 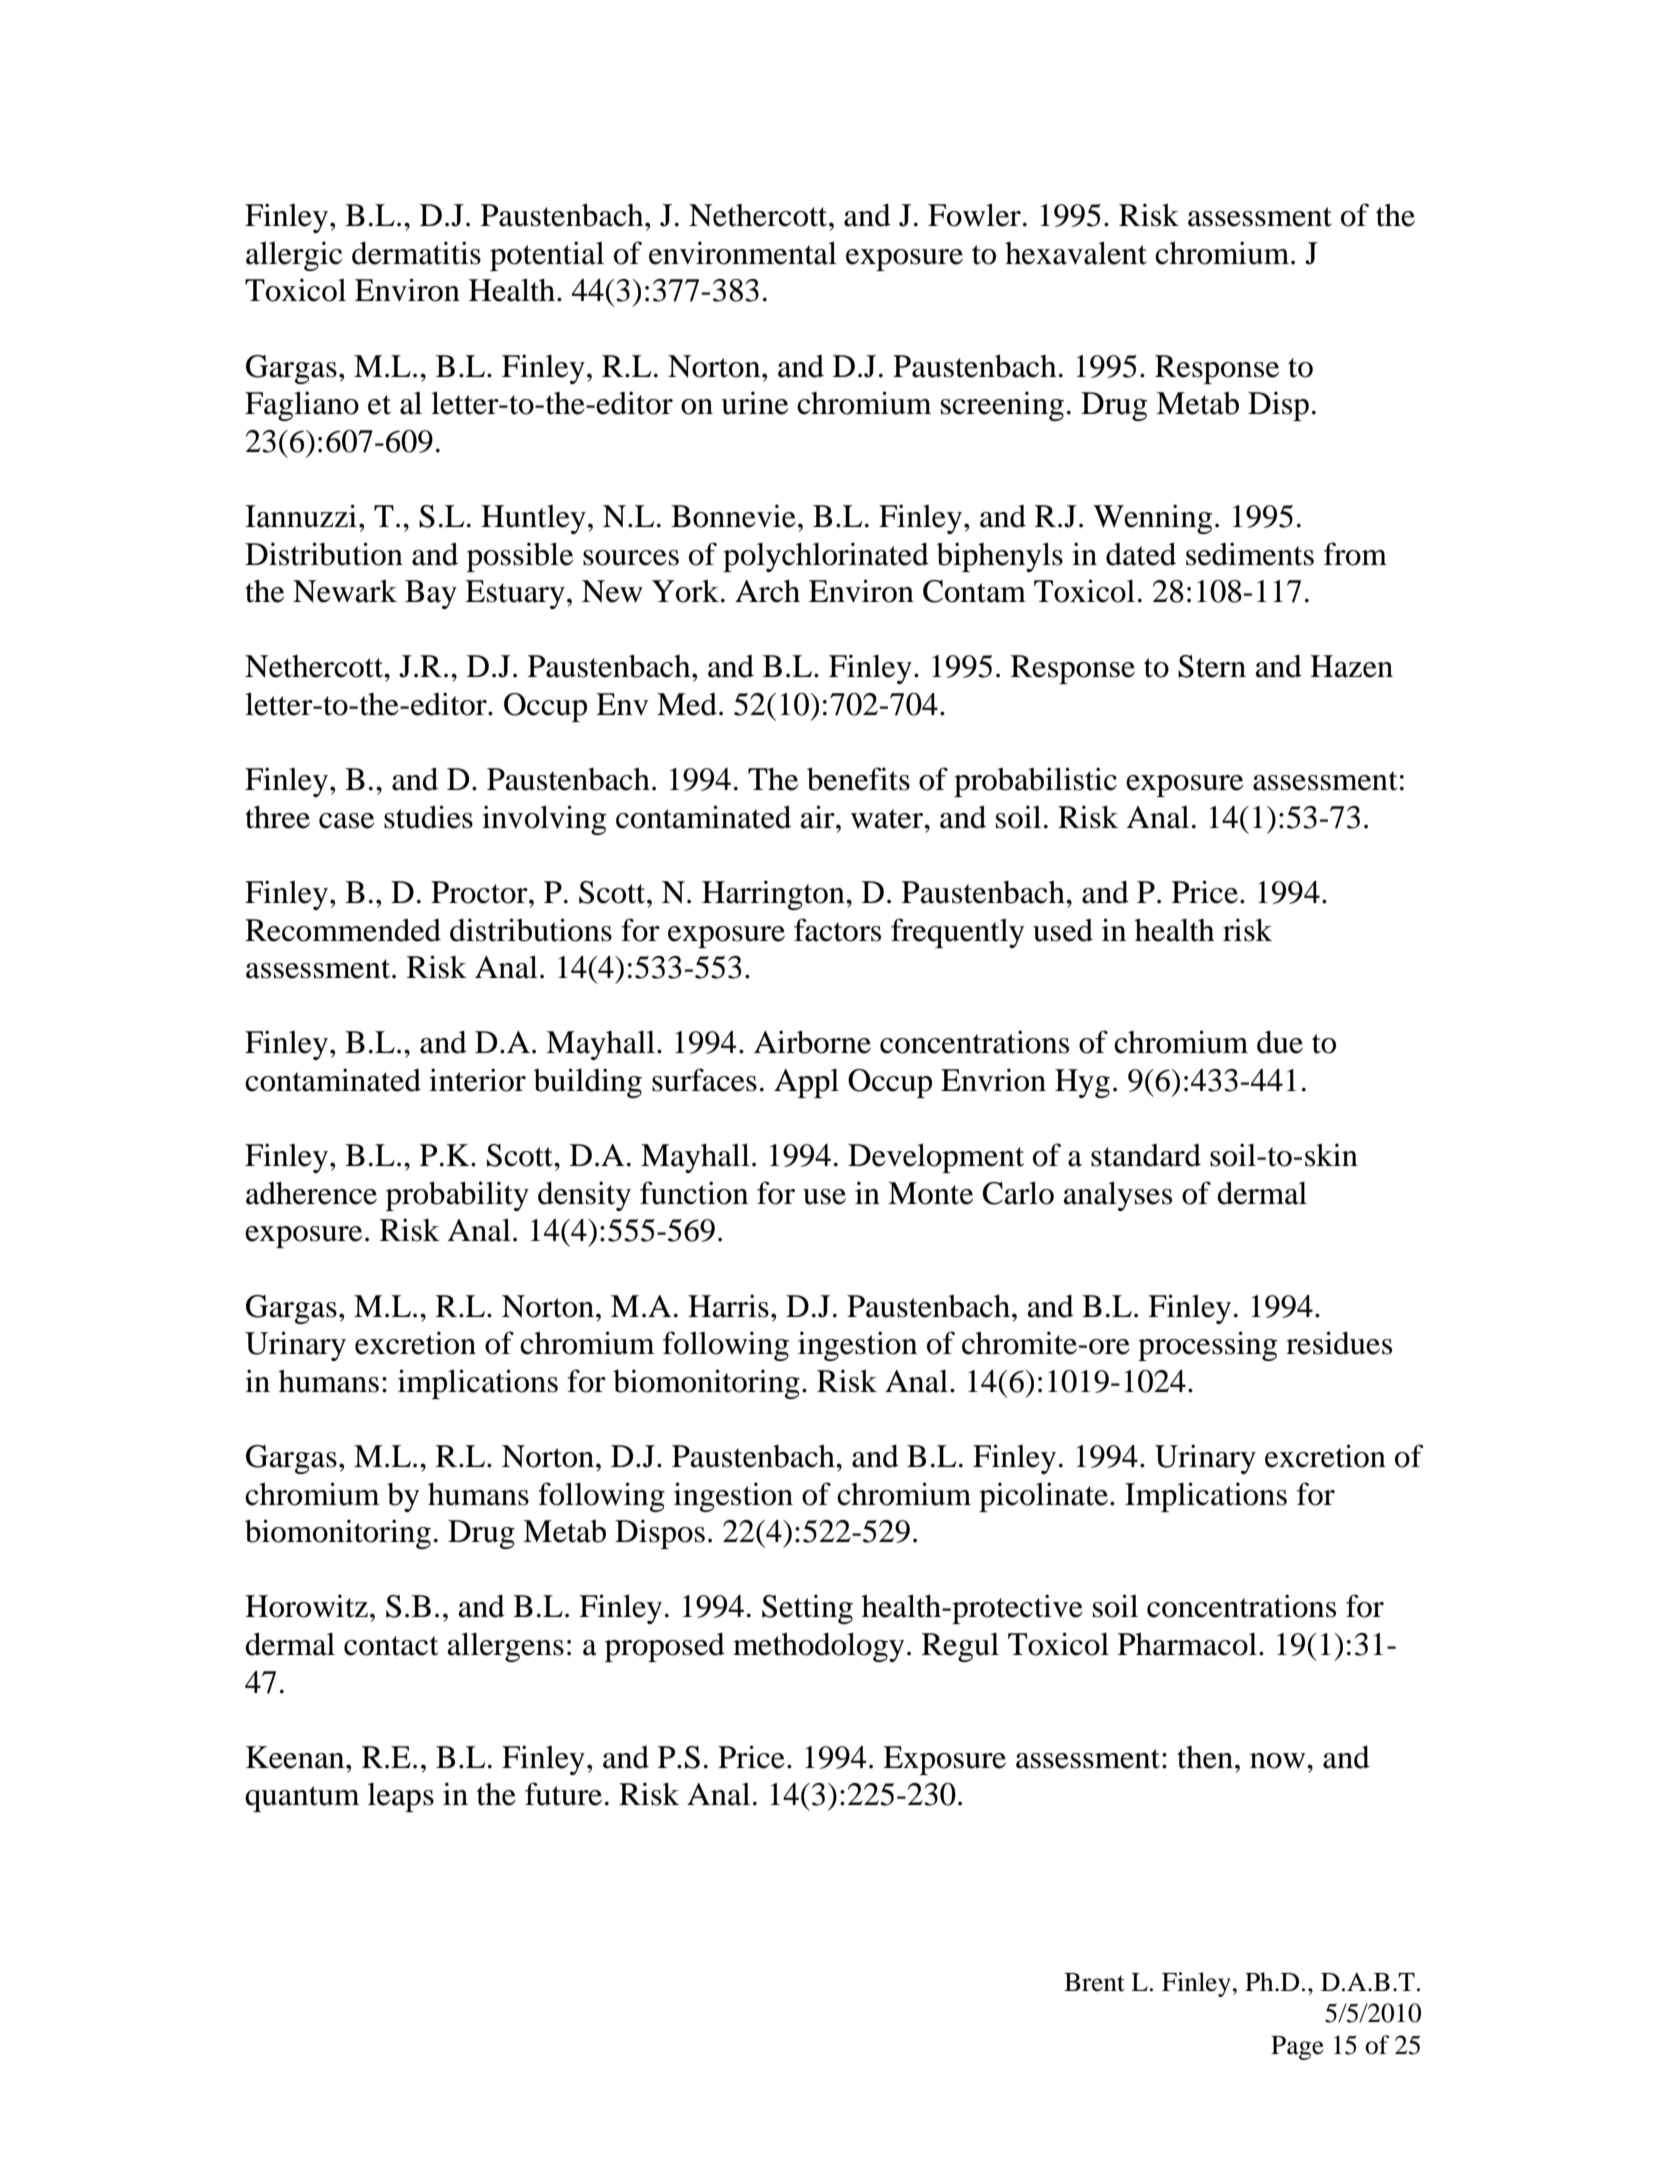 I want to click on processing, so click(x=1207, y=1346).
